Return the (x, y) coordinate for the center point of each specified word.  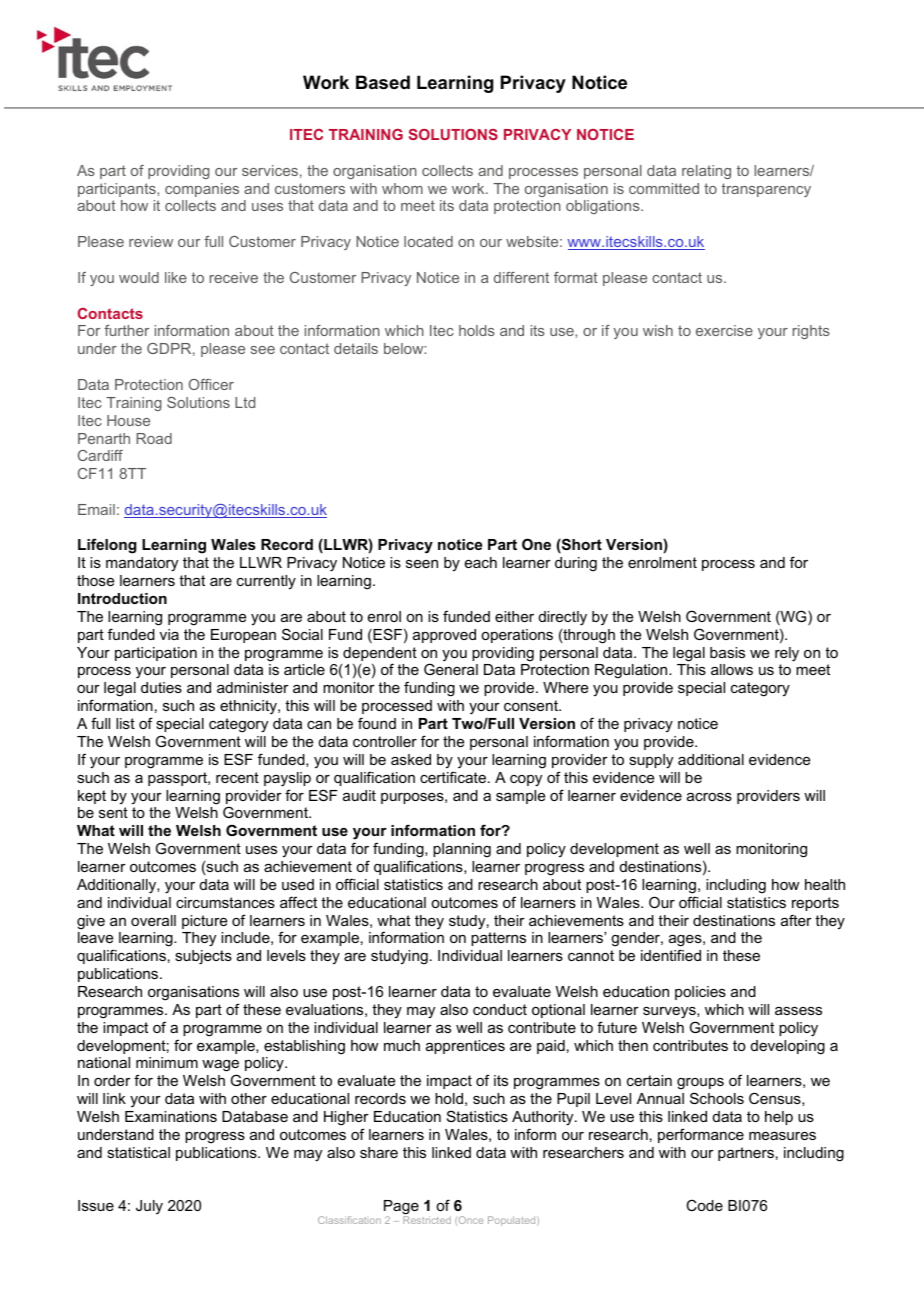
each (481, 562)
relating (706, 172)
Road (154, 438)
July (149, 1207)
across (709, 797)
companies (202, 190)
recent (237, 777)
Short (581, 545)
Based (383, 82)
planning (462, 850)
